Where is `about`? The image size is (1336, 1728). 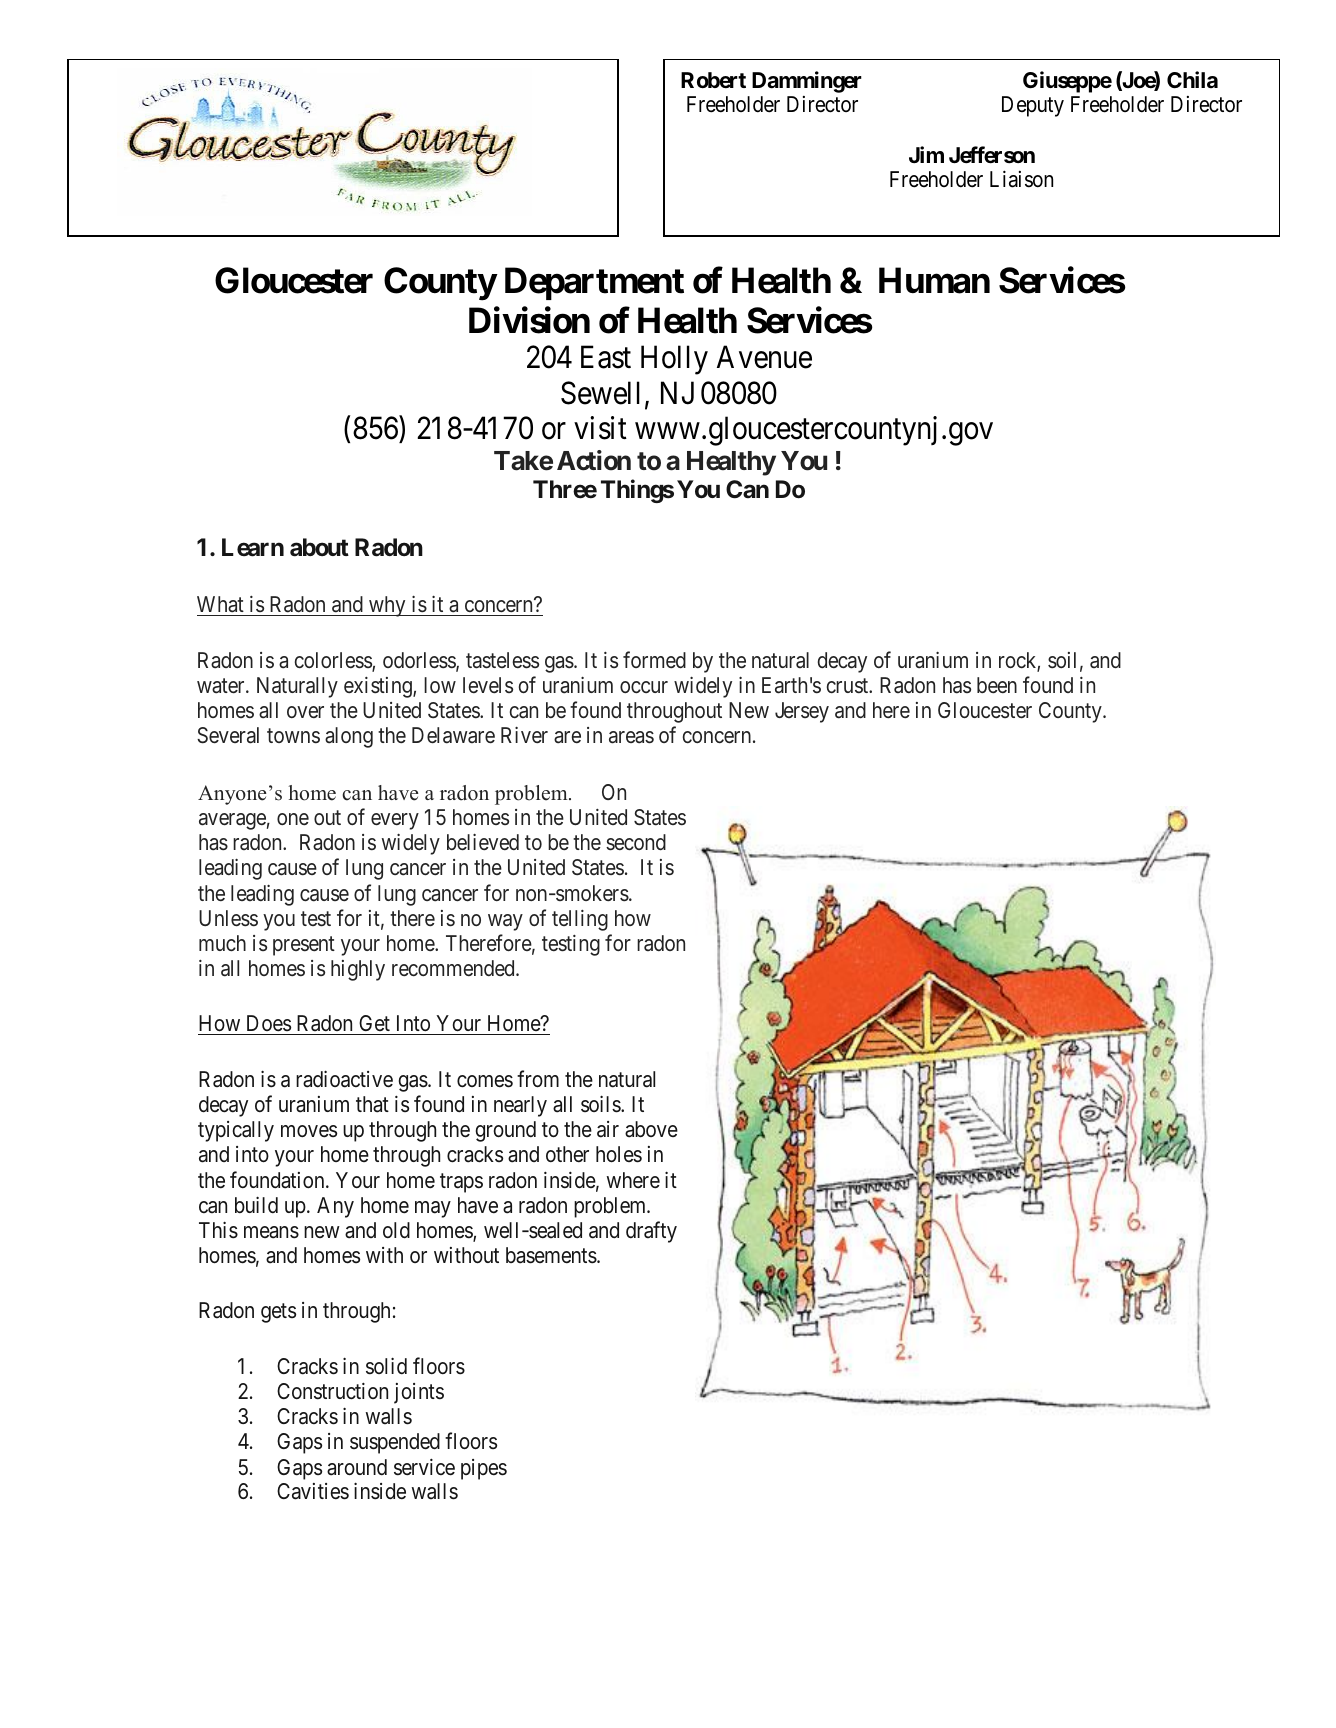 about is located at coordinates (319, 547).
